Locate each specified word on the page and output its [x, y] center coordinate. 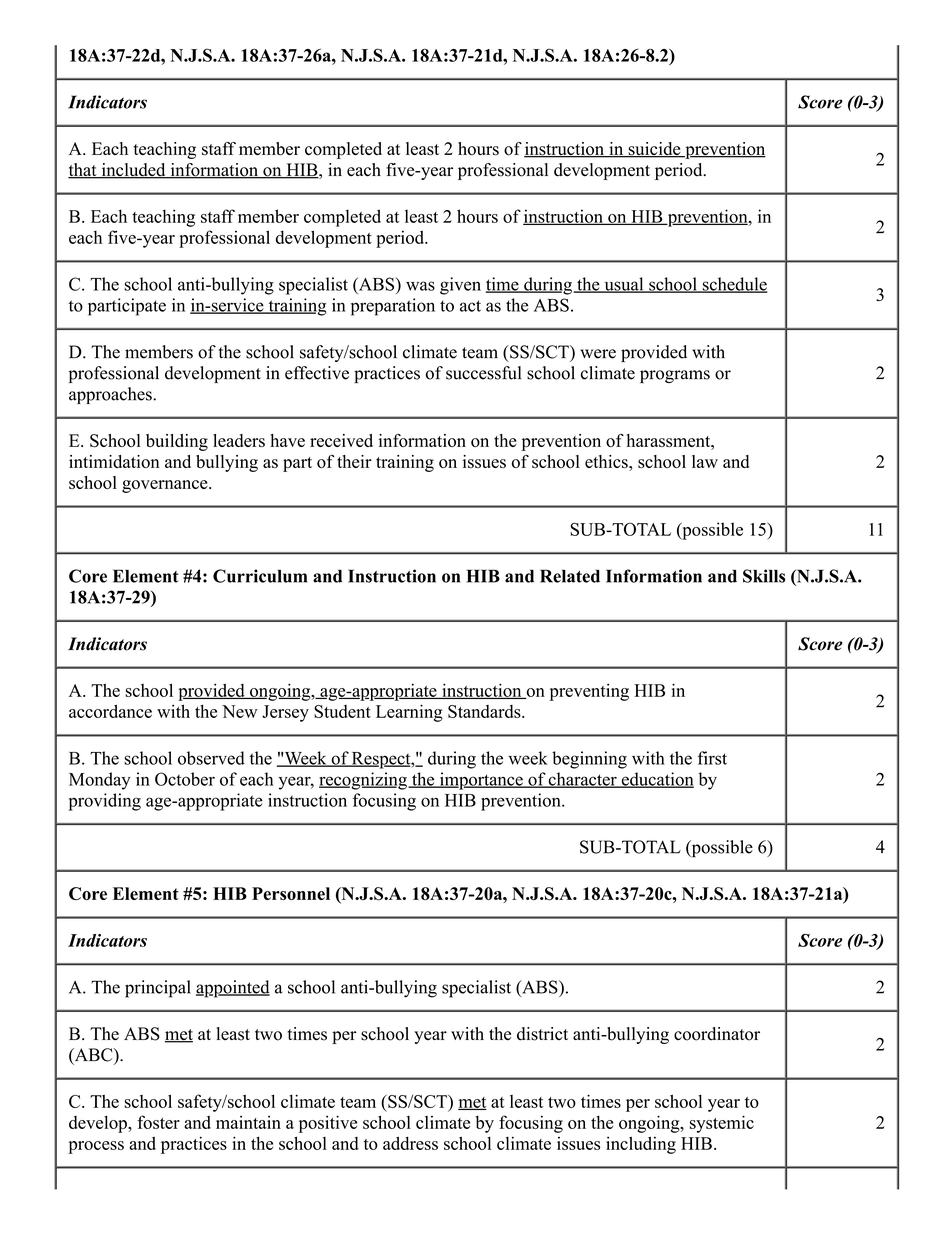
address [410, 1143]
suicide [654, 150]
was [420, 286]
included [133, 171]
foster [158, 1122]
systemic [722, 1124]
